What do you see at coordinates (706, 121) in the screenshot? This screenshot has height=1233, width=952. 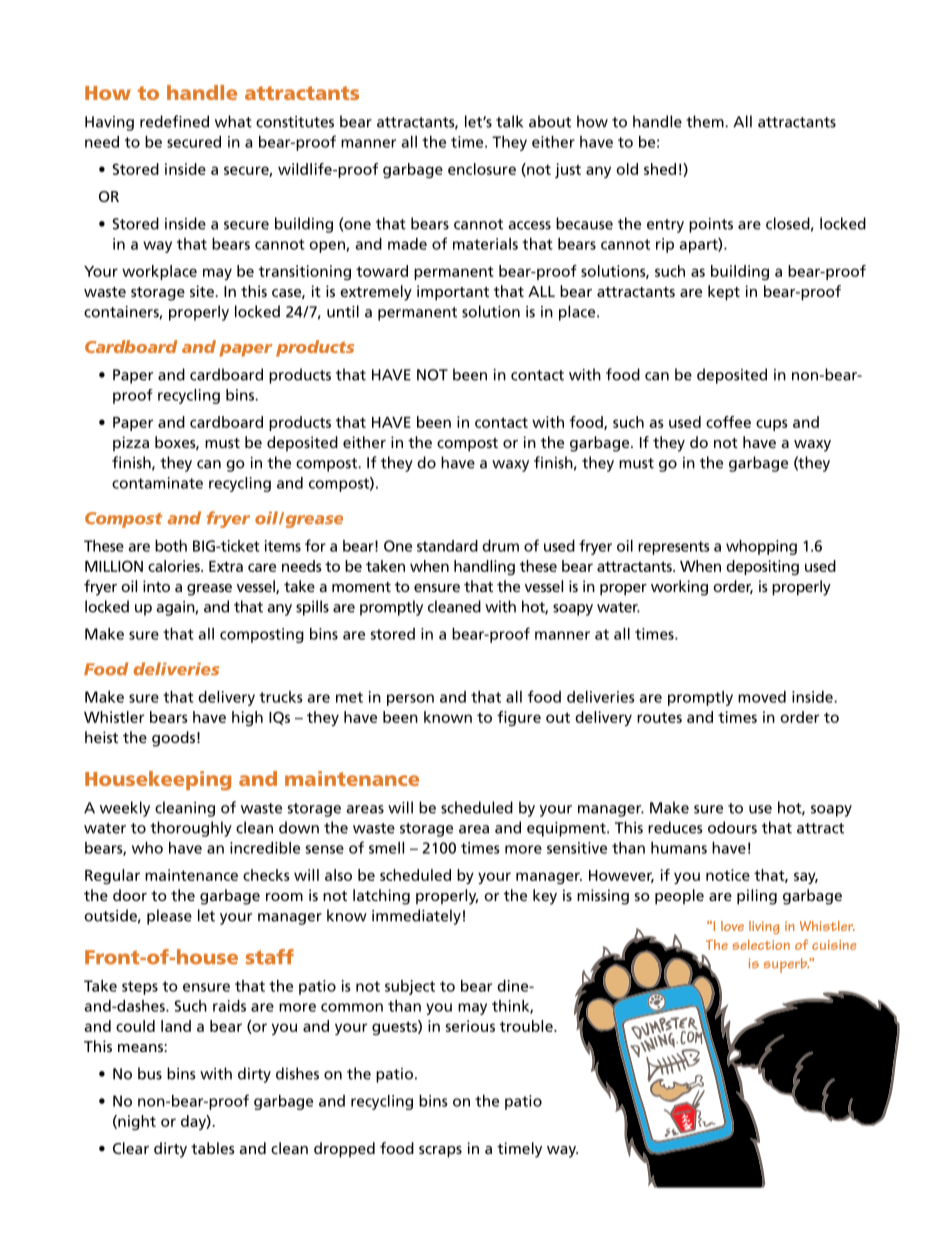 I see `them` at bounding box center [706, 121].
